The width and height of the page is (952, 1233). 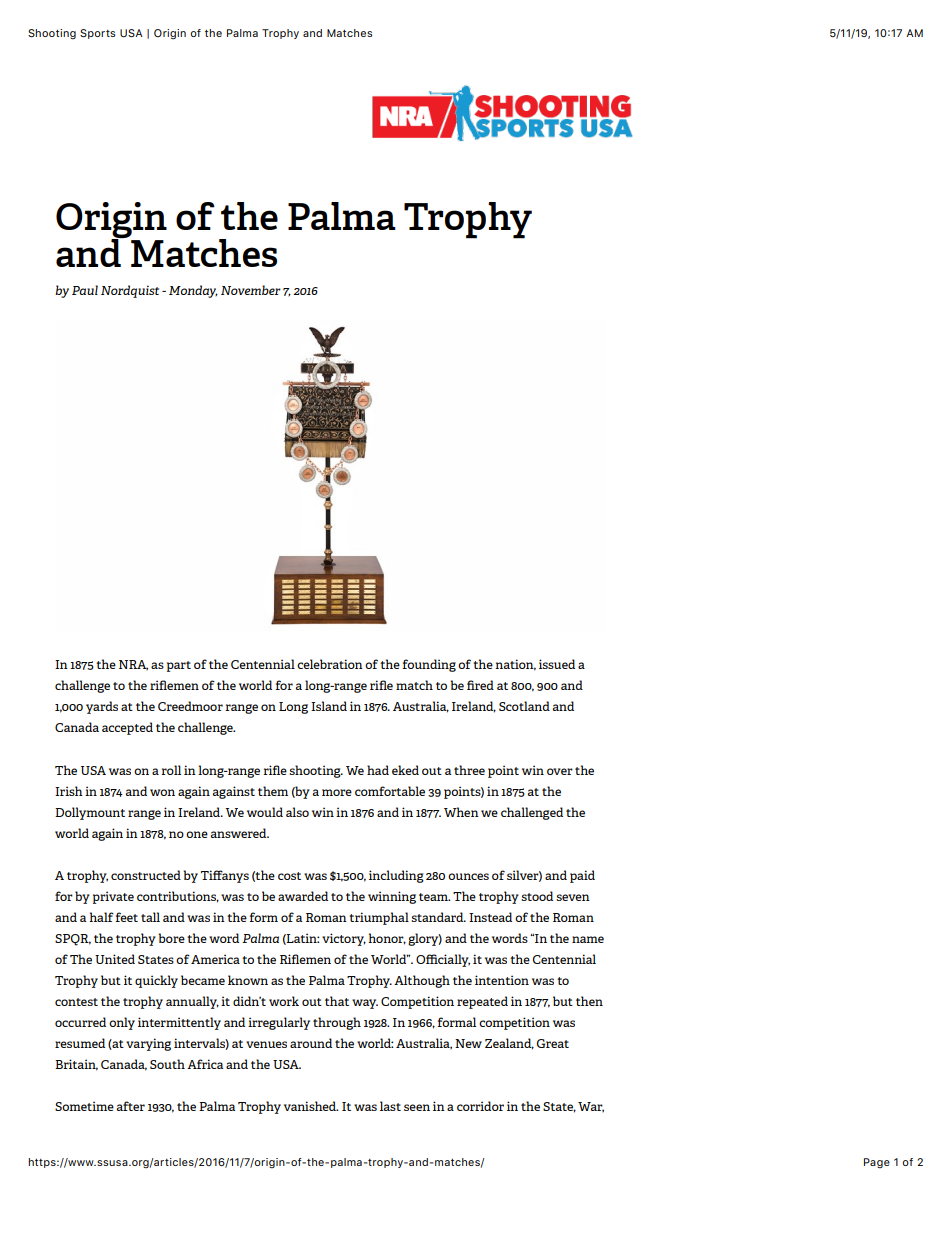 What do you see at coordinates (251, 290) in the page?
I see `November` at bounding box center [251, 290].
